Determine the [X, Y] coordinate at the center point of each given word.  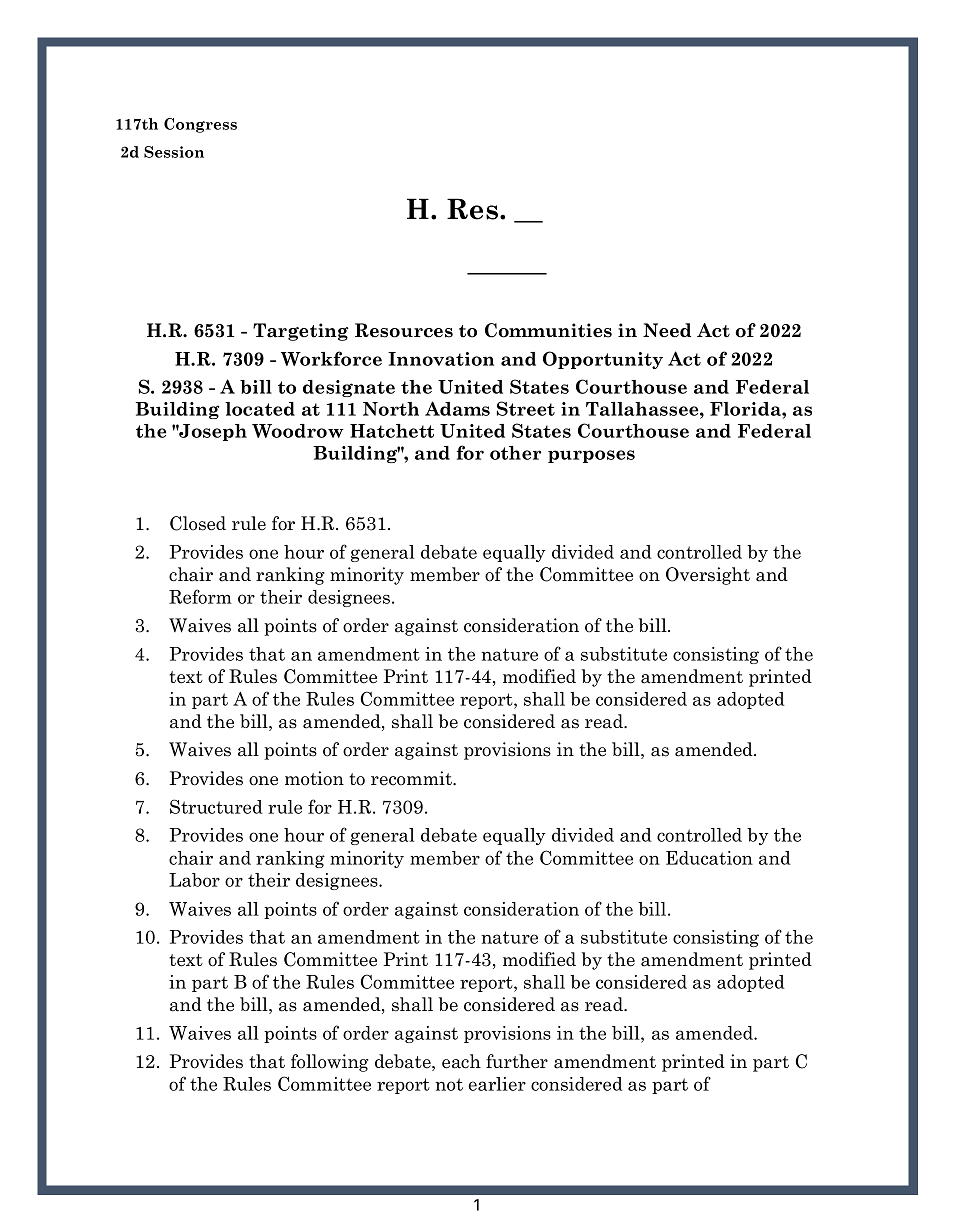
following [330, 1063]
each [461, 1061]
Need [667, 330]
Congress [200, 125]
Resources [404, 330]
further [517, 1061]
